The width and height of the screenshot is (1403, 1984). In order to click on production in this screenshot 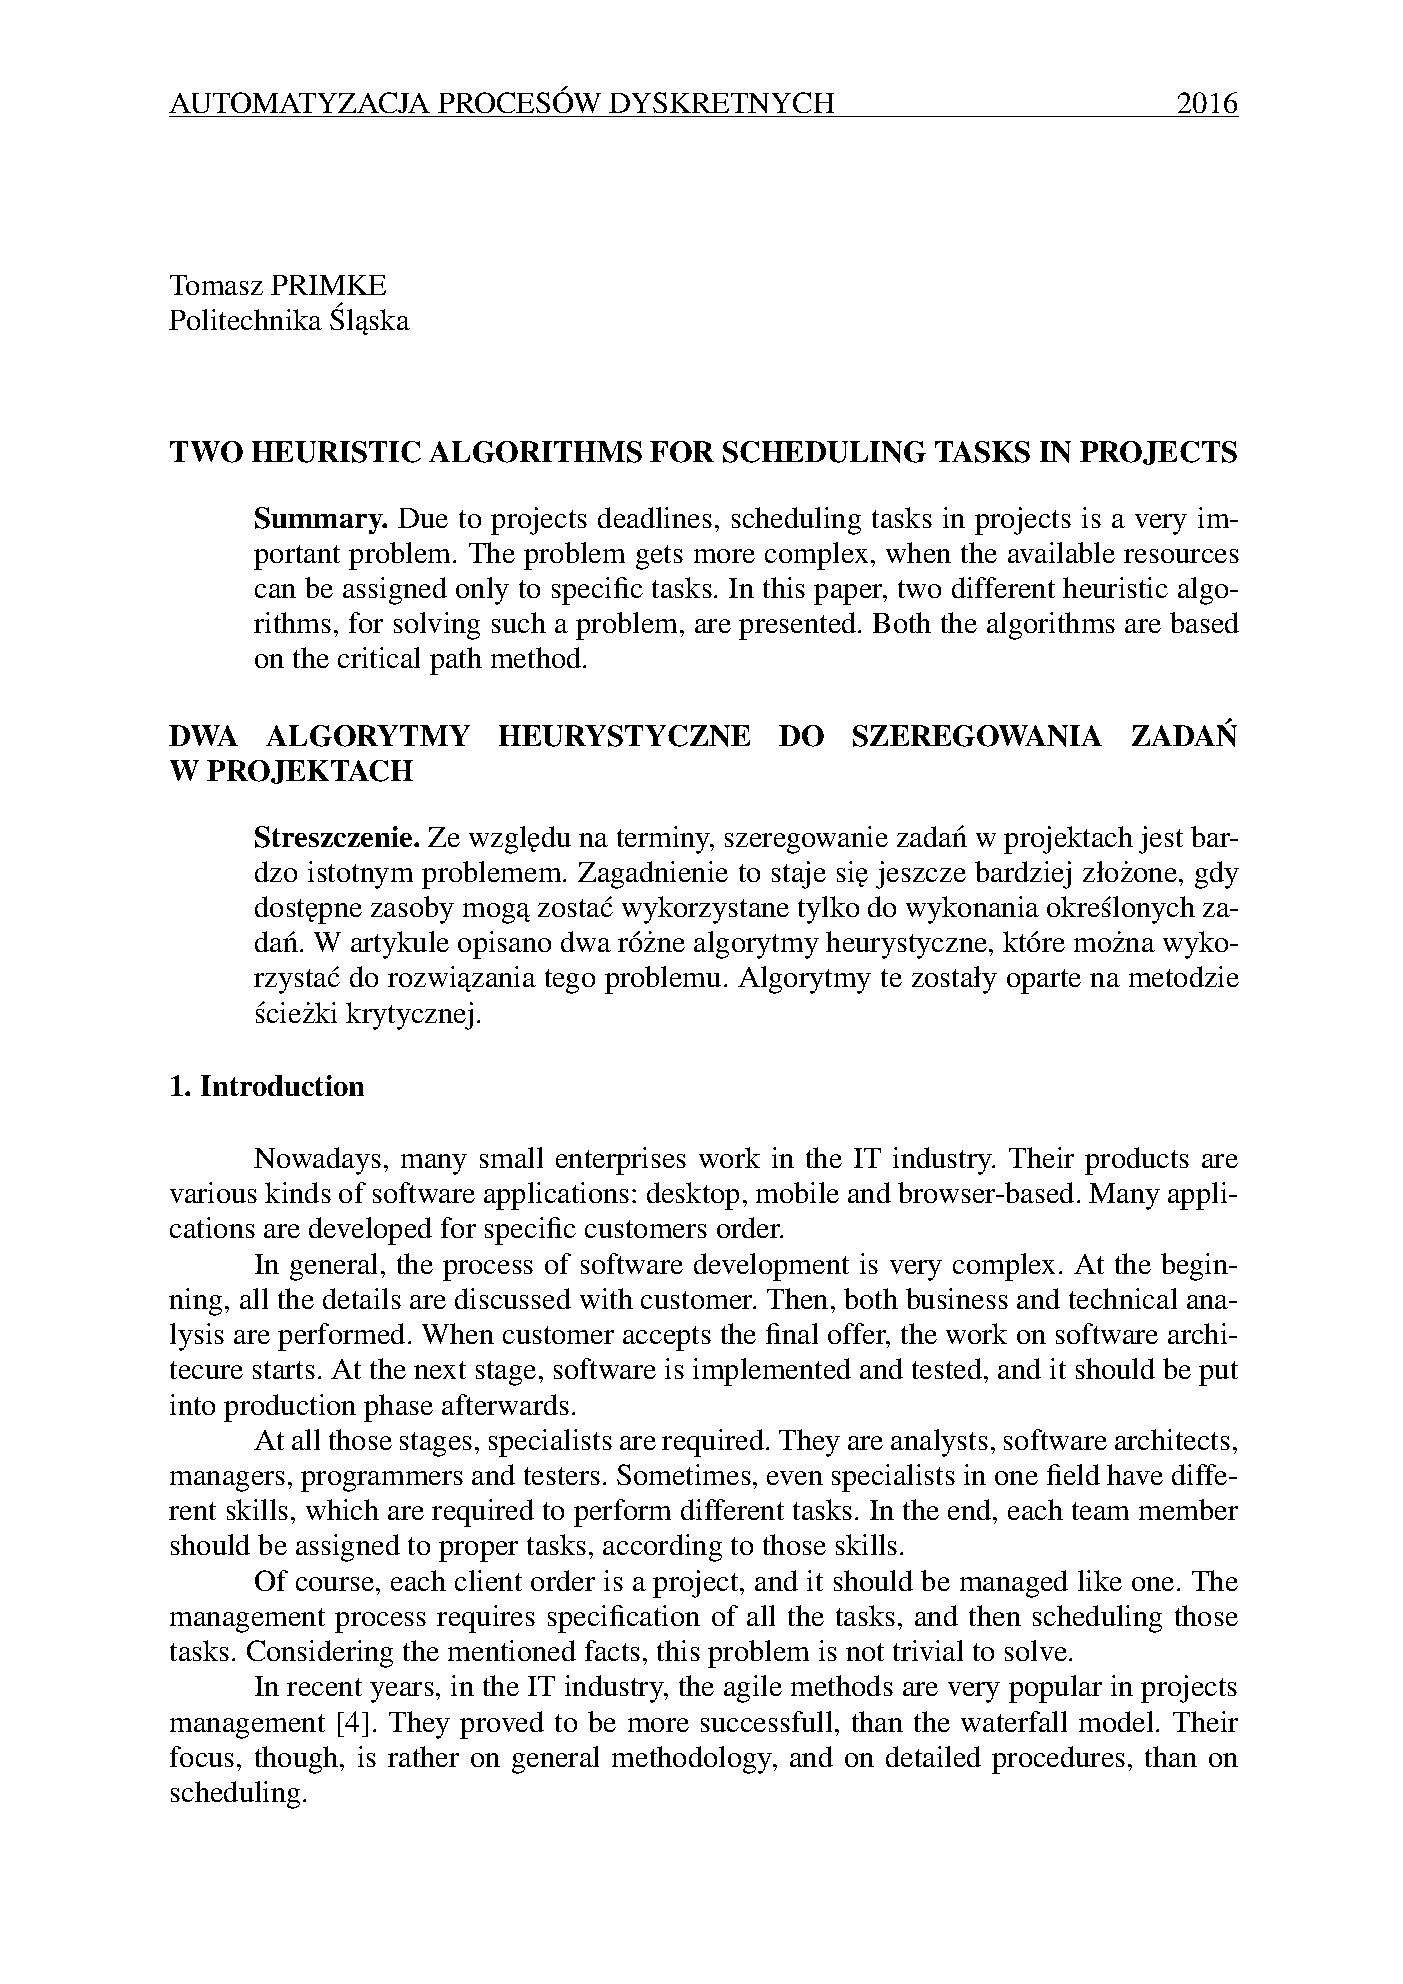, I will do `click(290, 1408)`.
